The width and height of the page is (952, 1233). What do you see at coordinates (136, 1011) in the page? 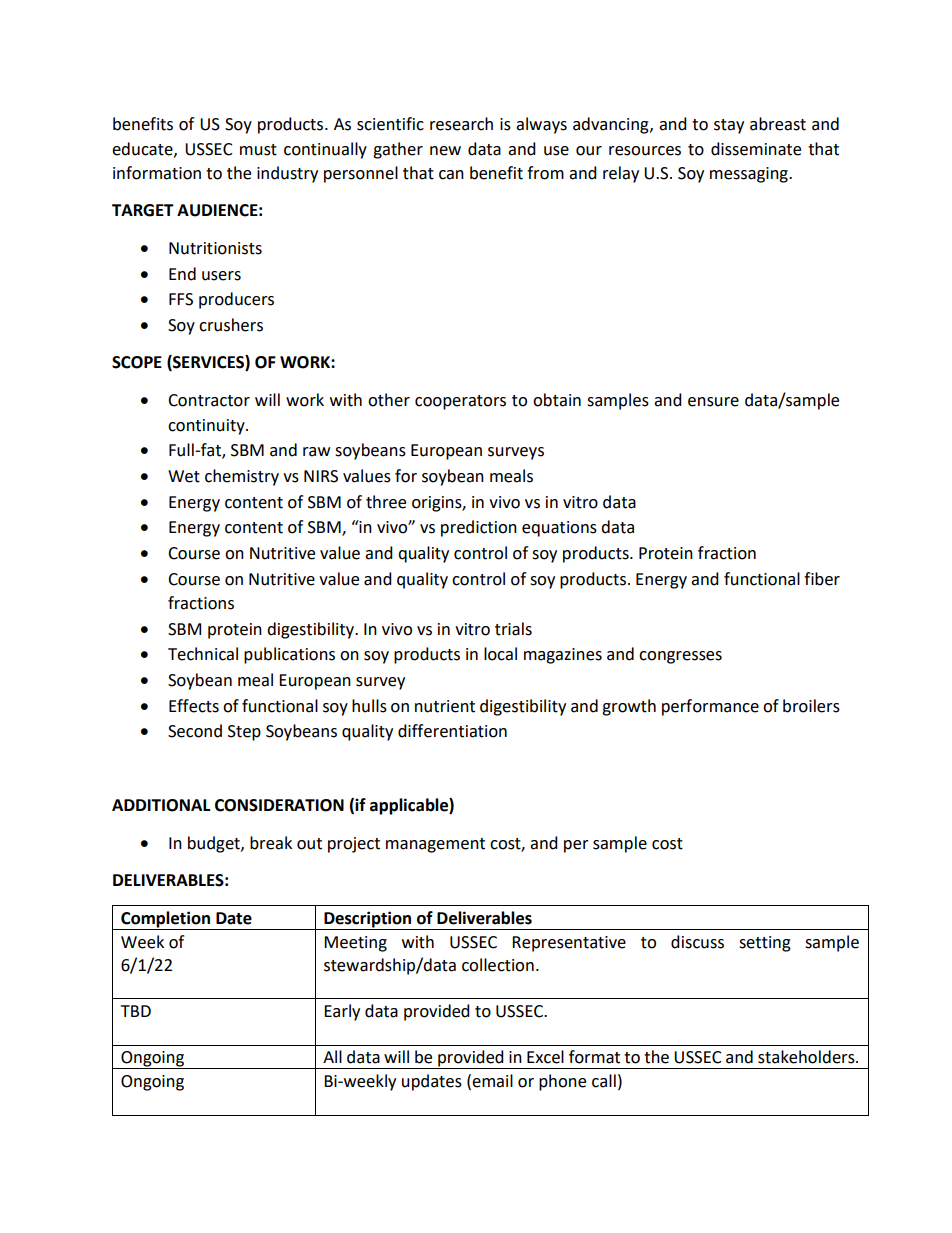
I see `TBD` at bounding box center [136, 1011].
